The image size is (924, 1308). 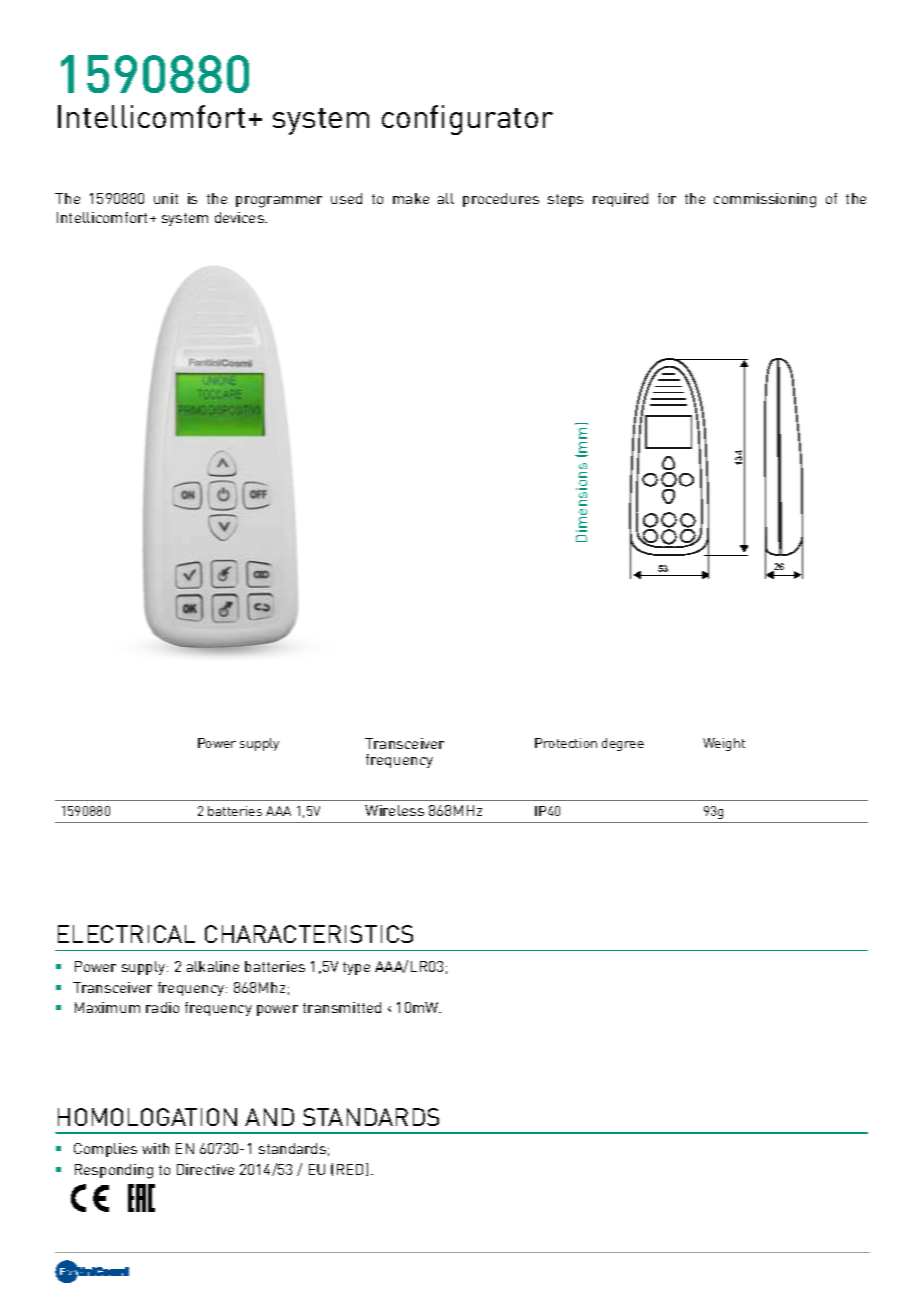 What do you see at coordinates (155, 1148) in the document?
I see `with` at bounding box center [155, 1148].
